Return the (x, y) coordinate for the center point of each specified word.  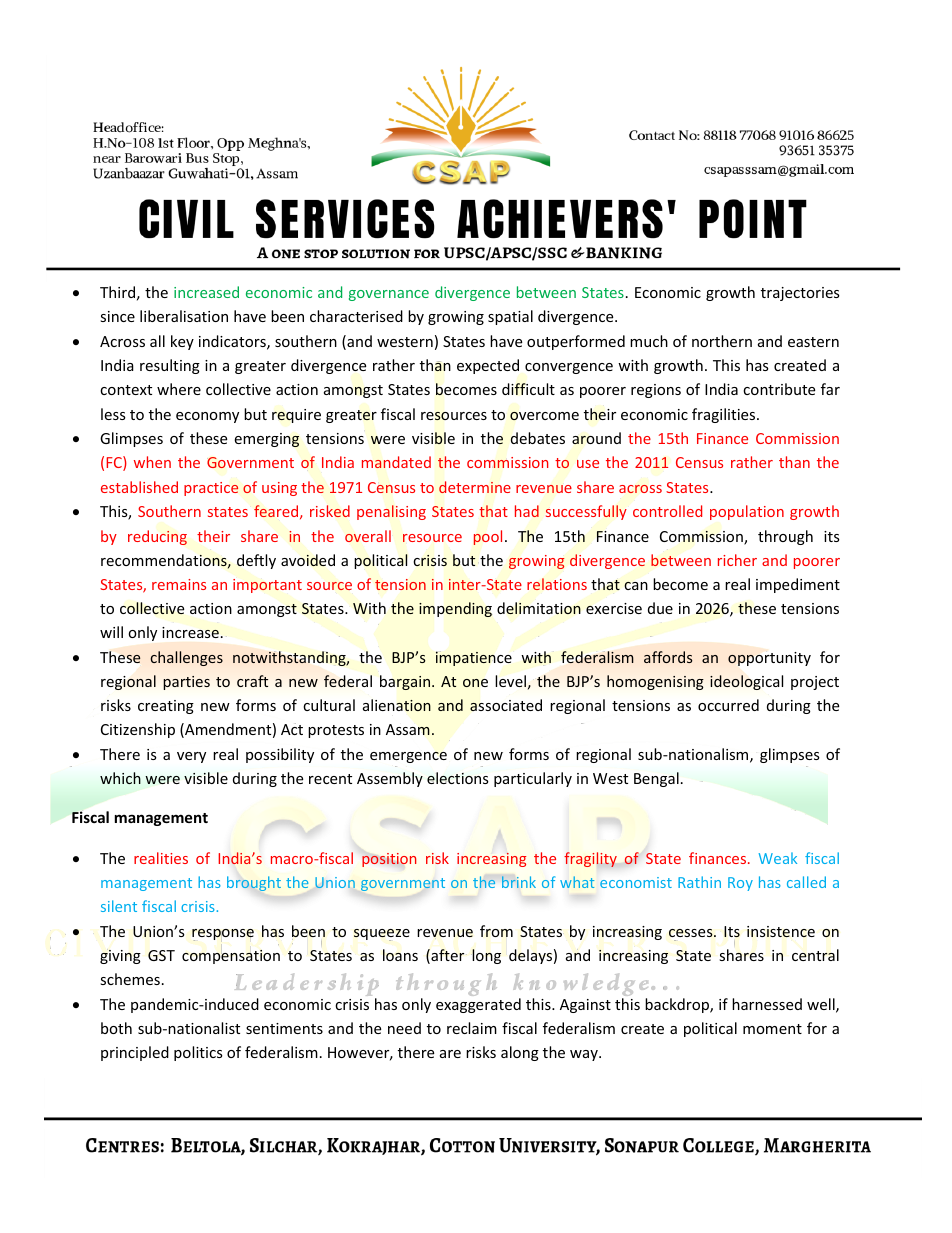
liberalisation (184, 316)
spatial (510, 317)
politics (198, 1053)
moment (772, 1029)
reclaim (472, 1028)
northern (722, 341)
